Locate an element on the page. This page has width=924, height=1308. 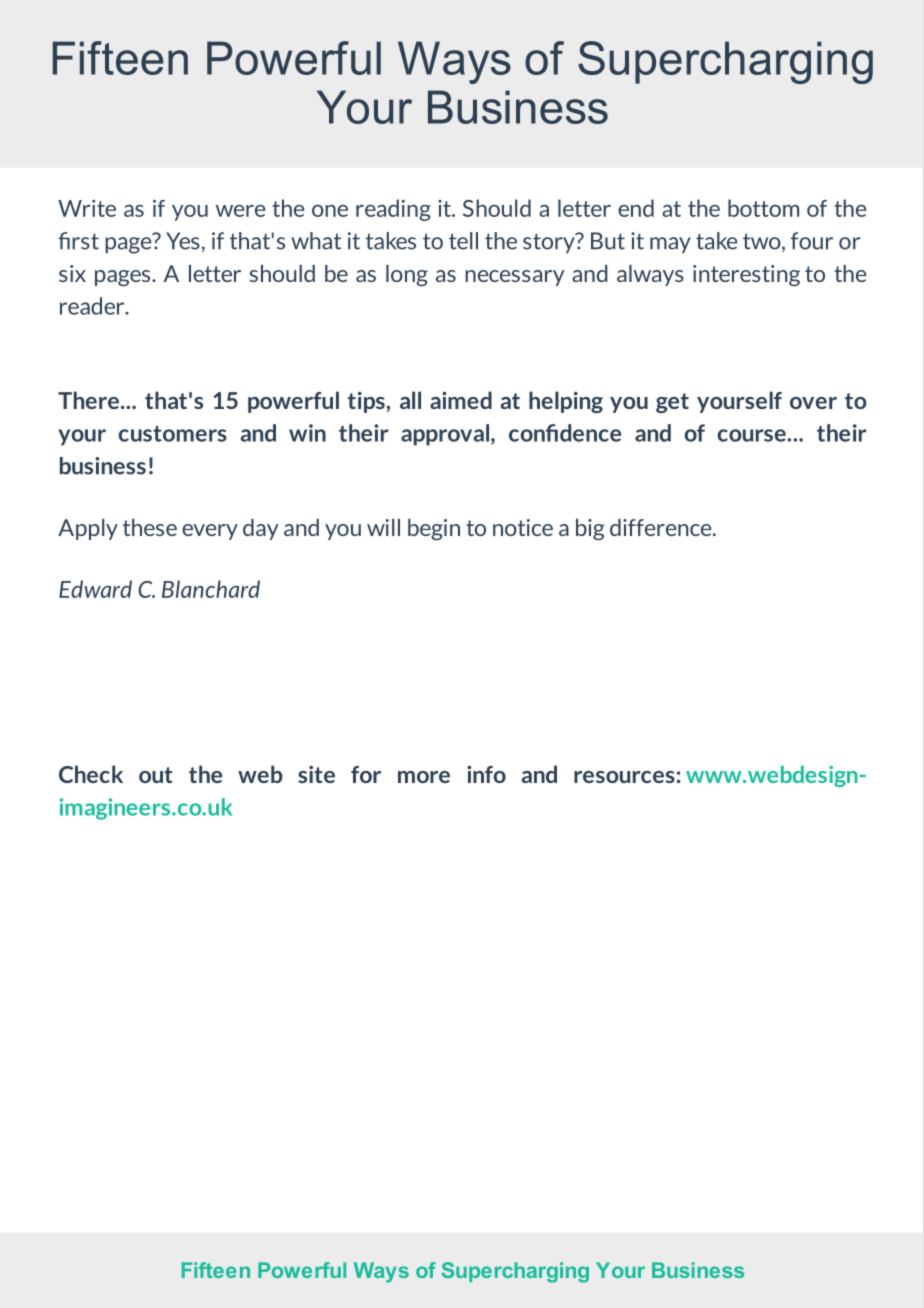
more is located at coordinates (424, 777).
